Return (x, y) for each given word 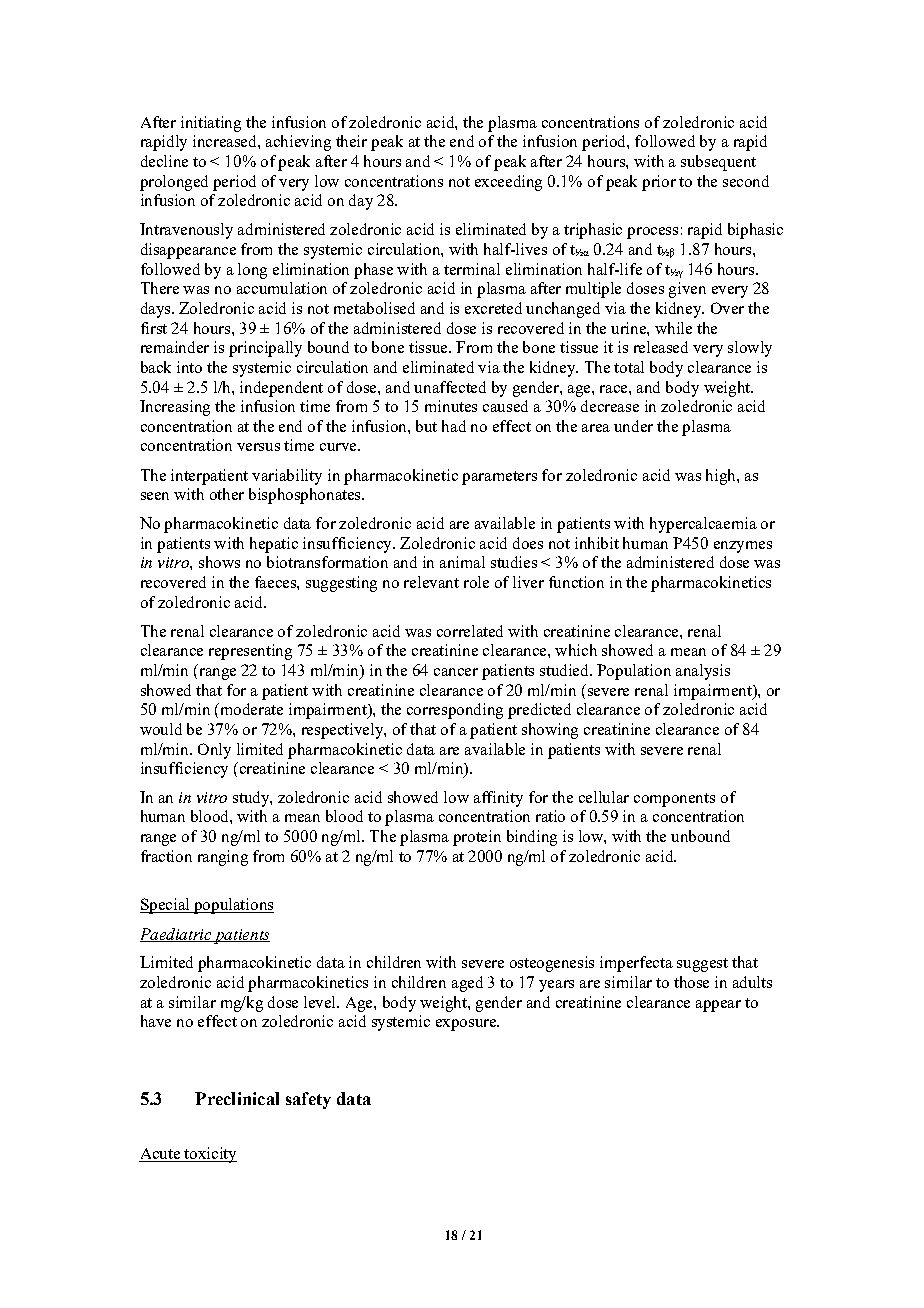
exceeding (508, 183)
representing (250, 652)
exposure (467, 1025)
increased (226, 141)
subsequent (718, 163)
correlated (470, 631)
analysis (703, 672)
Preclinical (237, 1098)
